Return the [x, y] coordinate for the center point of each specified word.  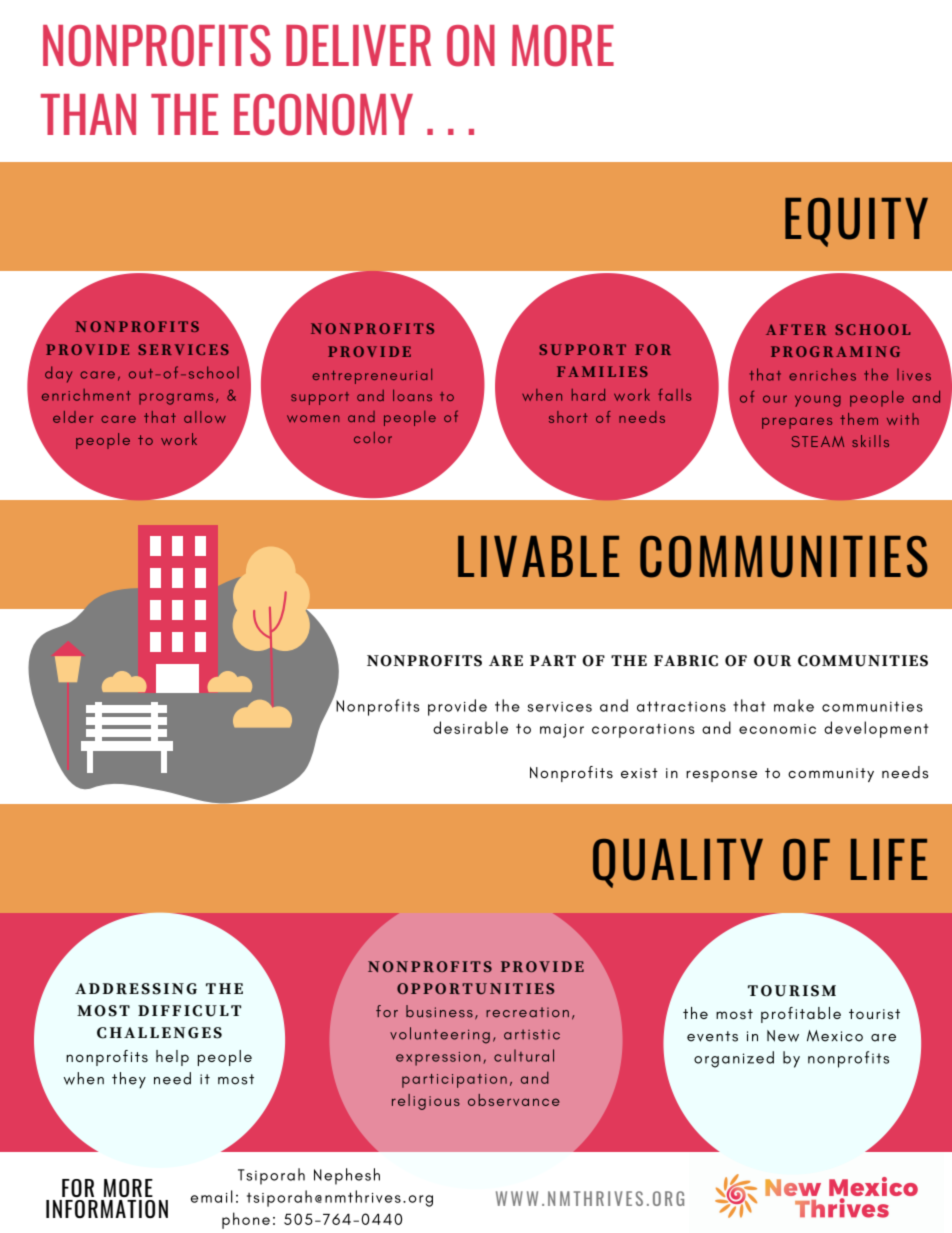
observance [514, 1100]
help [172, 1058]
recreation [527, 1012]
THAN [88, 114]
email [212, 1196]
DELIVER [358, 45]
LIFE [889, 859]
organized [734, 1059]
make [794, 705]
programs [176, 399]
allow [205, 417]
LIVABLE [538, 556]
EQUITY [856, 222]
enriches [822, 374]
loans [412, 395]
